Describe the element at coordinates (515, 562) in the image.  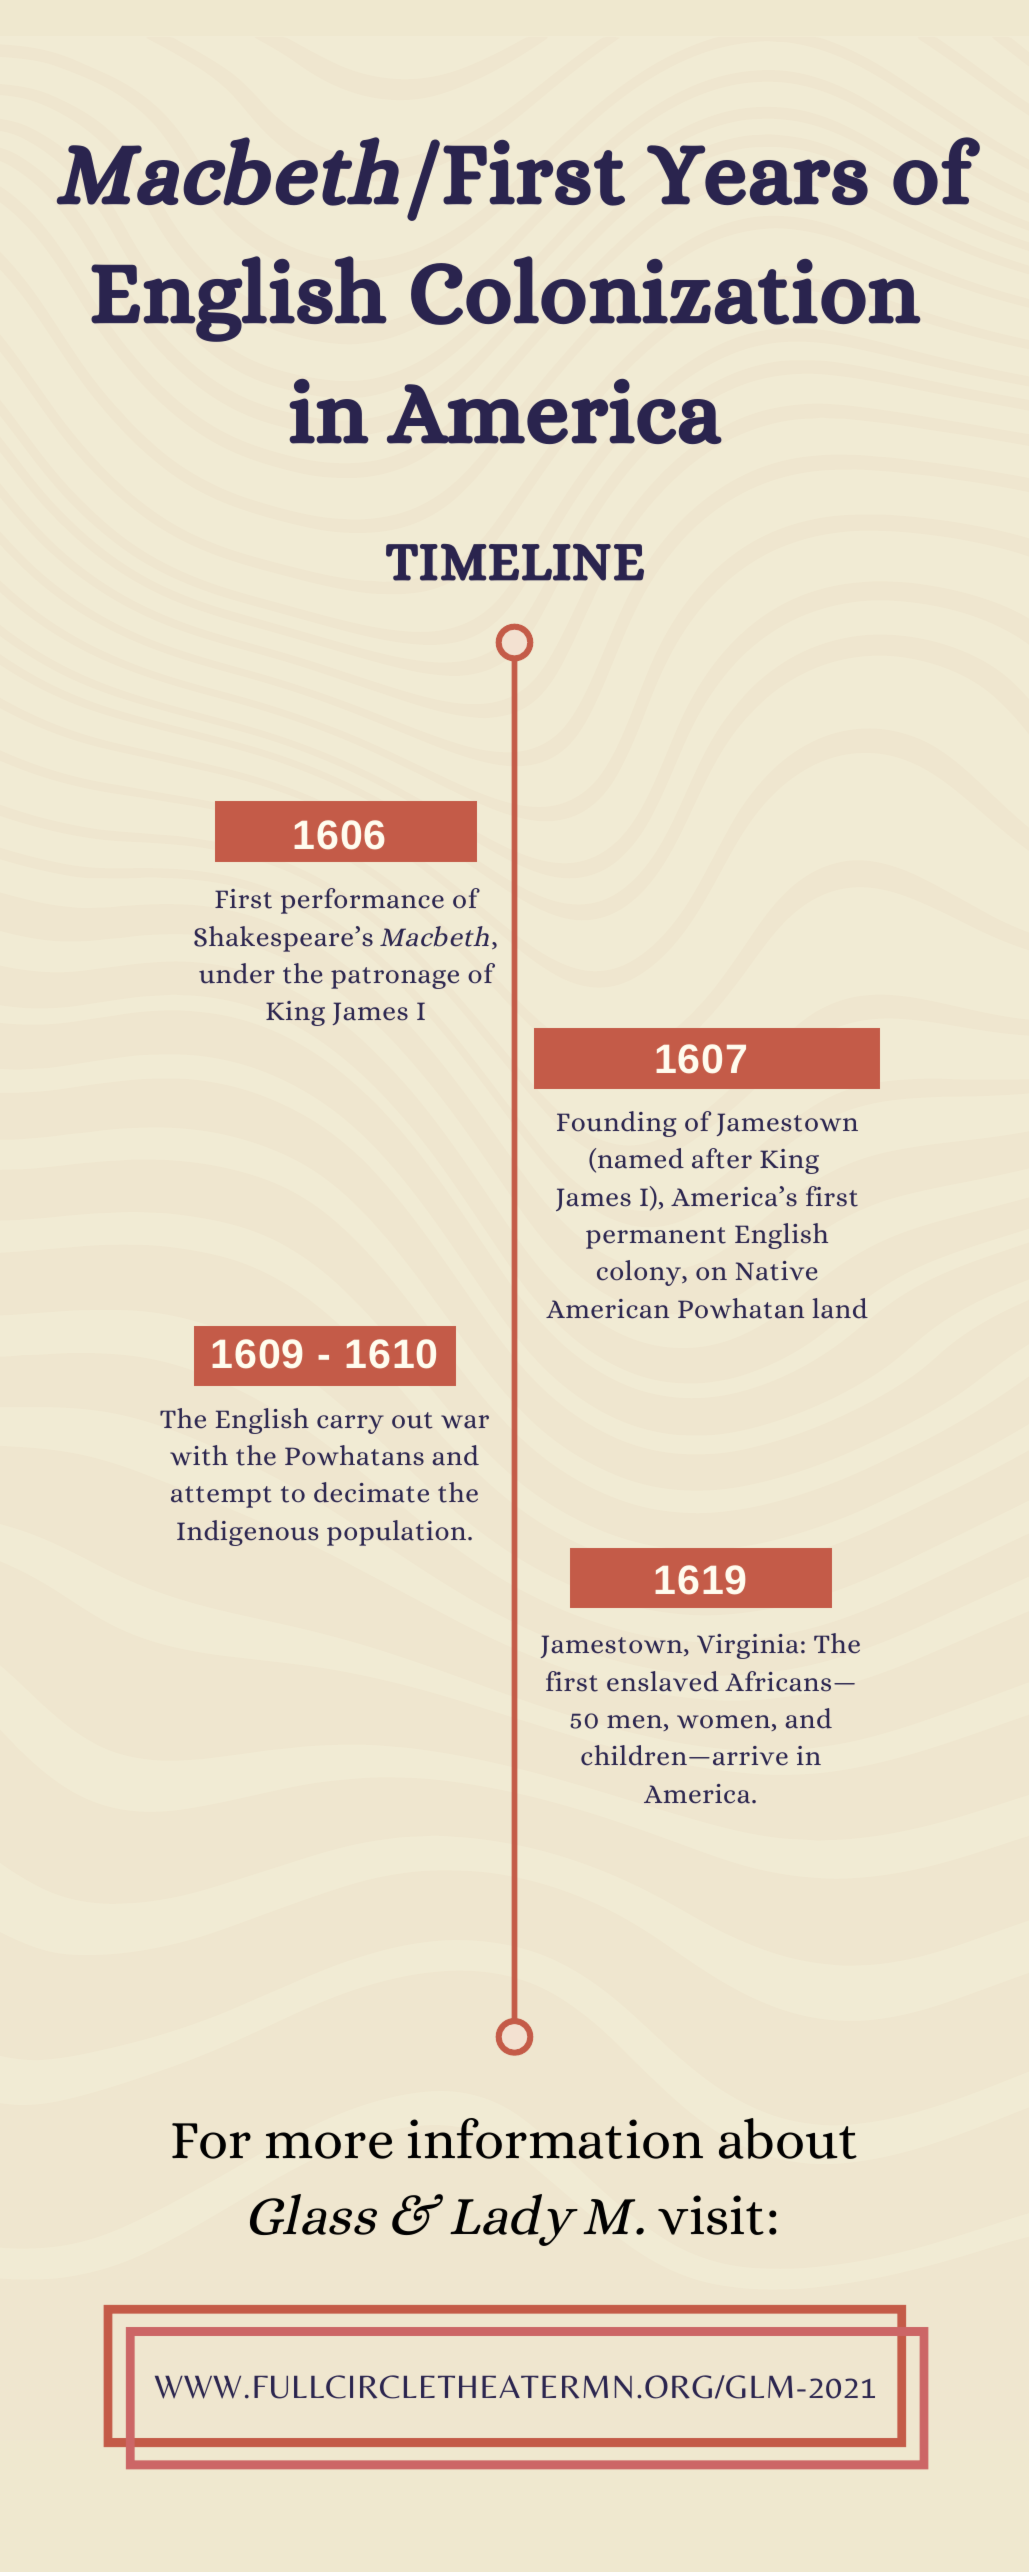
I see `TIMELINE` at that location.
